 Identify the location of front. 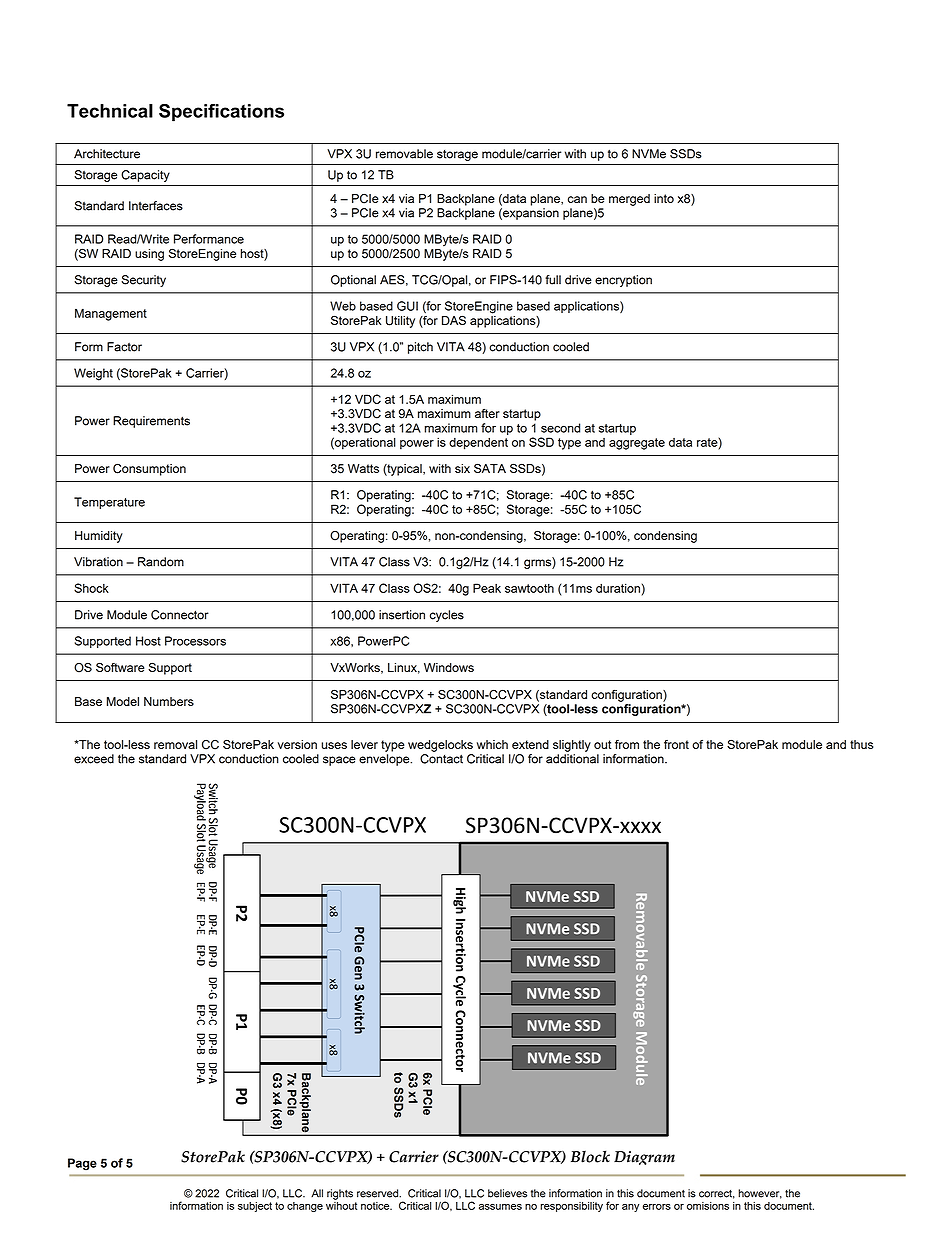
(676, 744).
